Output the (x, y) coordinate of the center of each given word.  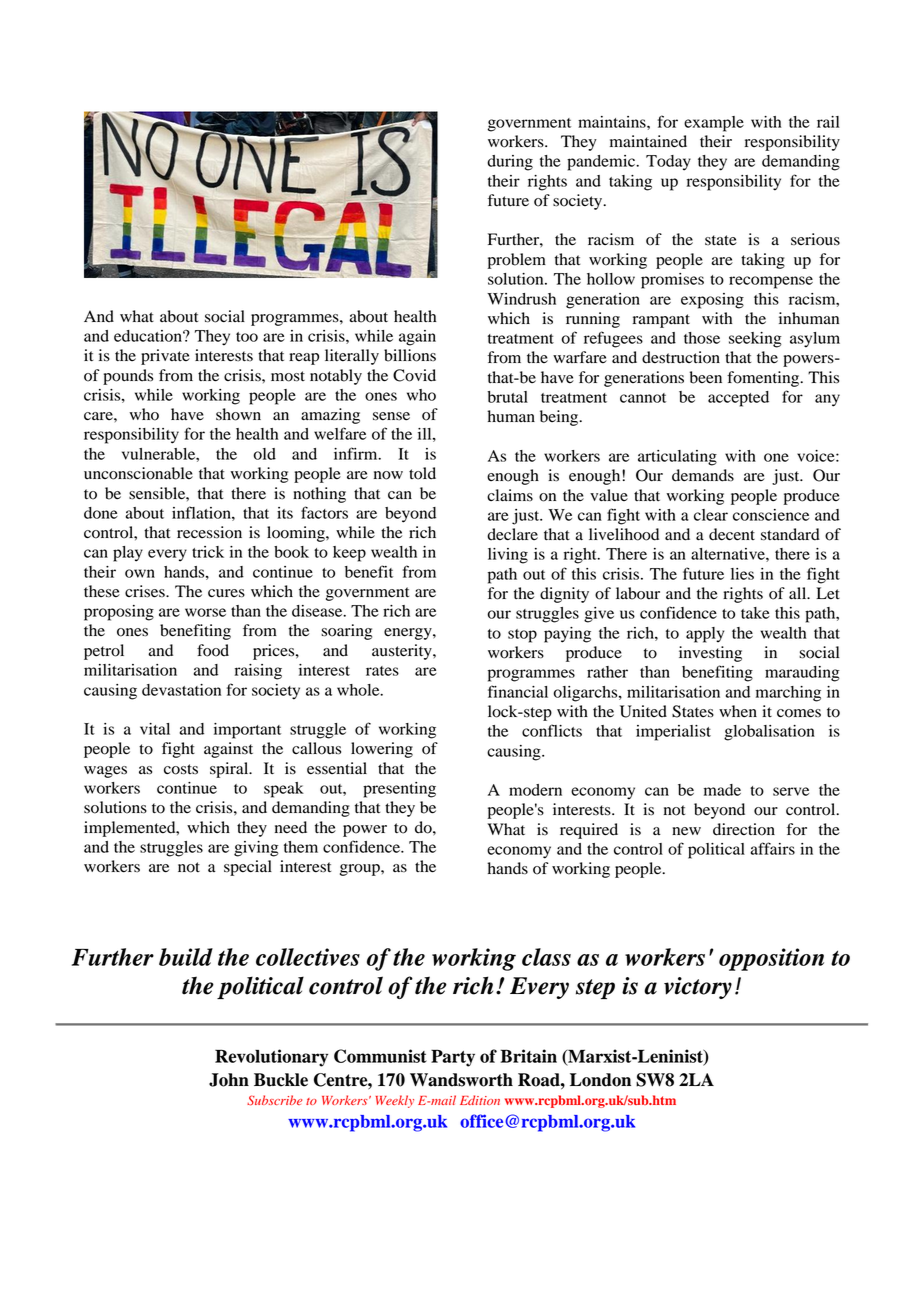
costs (181, 769)
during (510, 163)
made (722, 790)
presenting (399, 790)
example (714, 124)
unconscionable (138, 473)
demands (703, 475)
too (247, 337)
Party (453, 1058)
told (422, 473)
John (229, 1080)
